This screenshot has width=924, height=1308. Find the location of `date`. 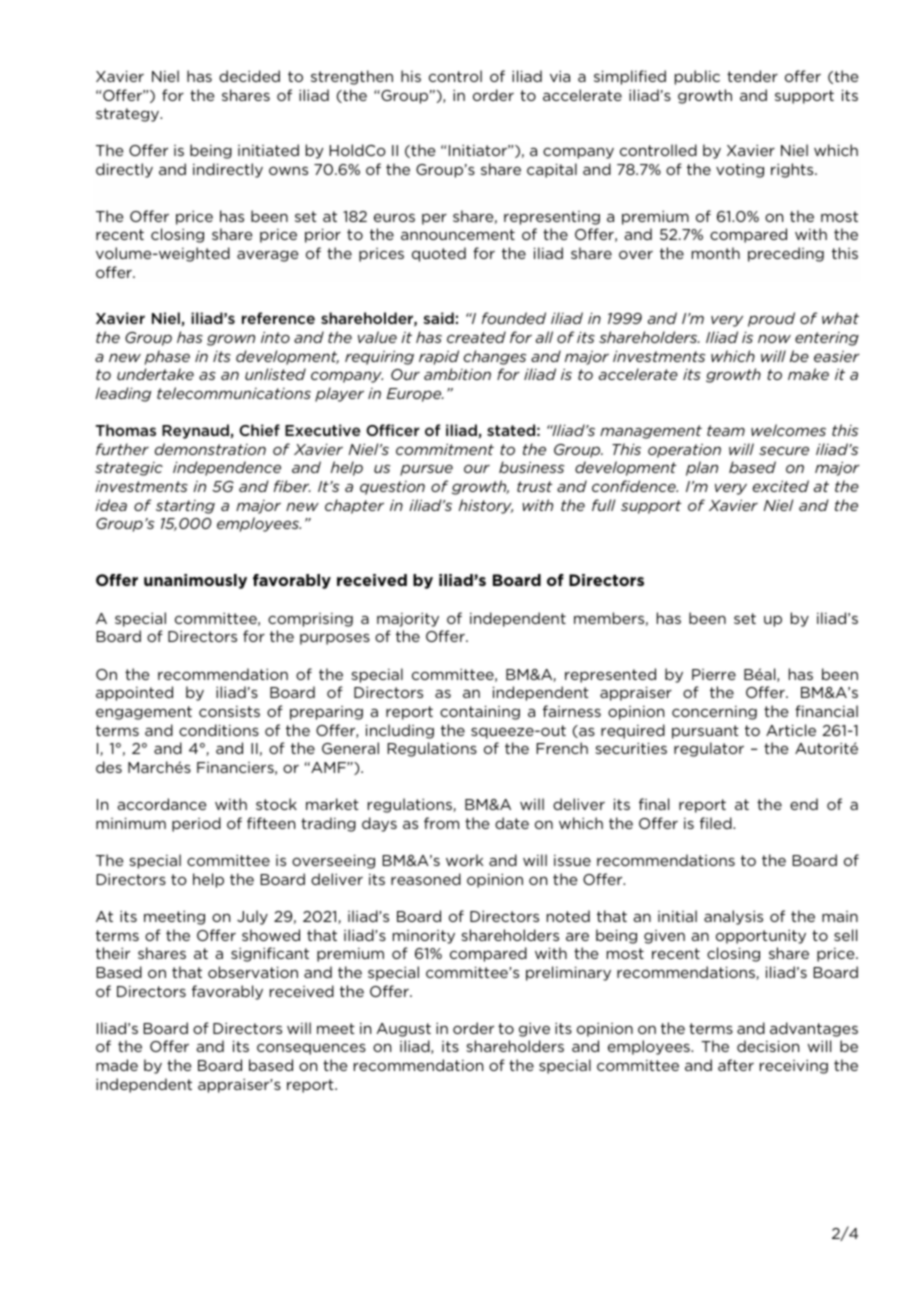

date is located at coordinates (512, 823).
